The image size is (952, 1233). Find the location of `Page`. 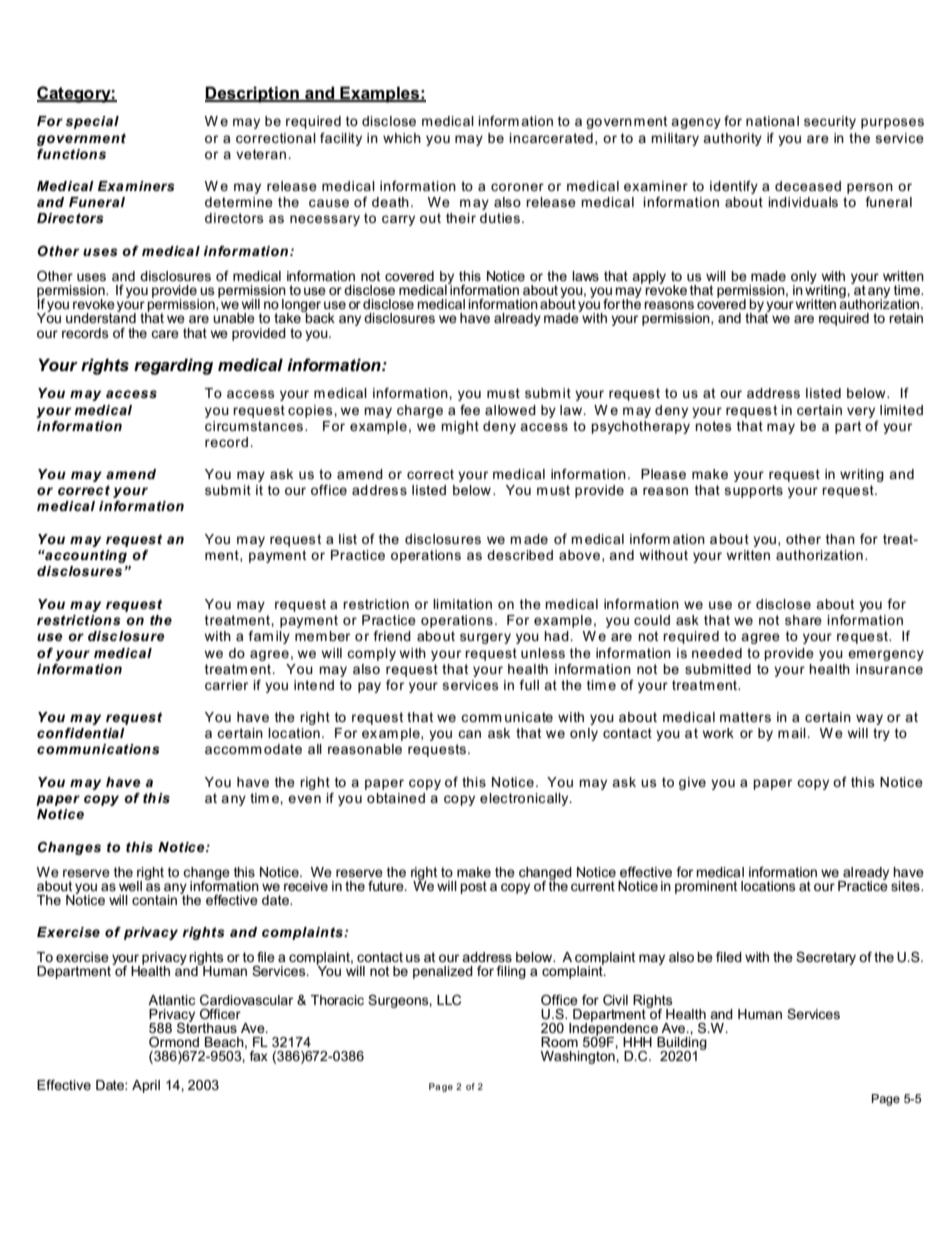

Page is located at coordinates (886, 1100).
